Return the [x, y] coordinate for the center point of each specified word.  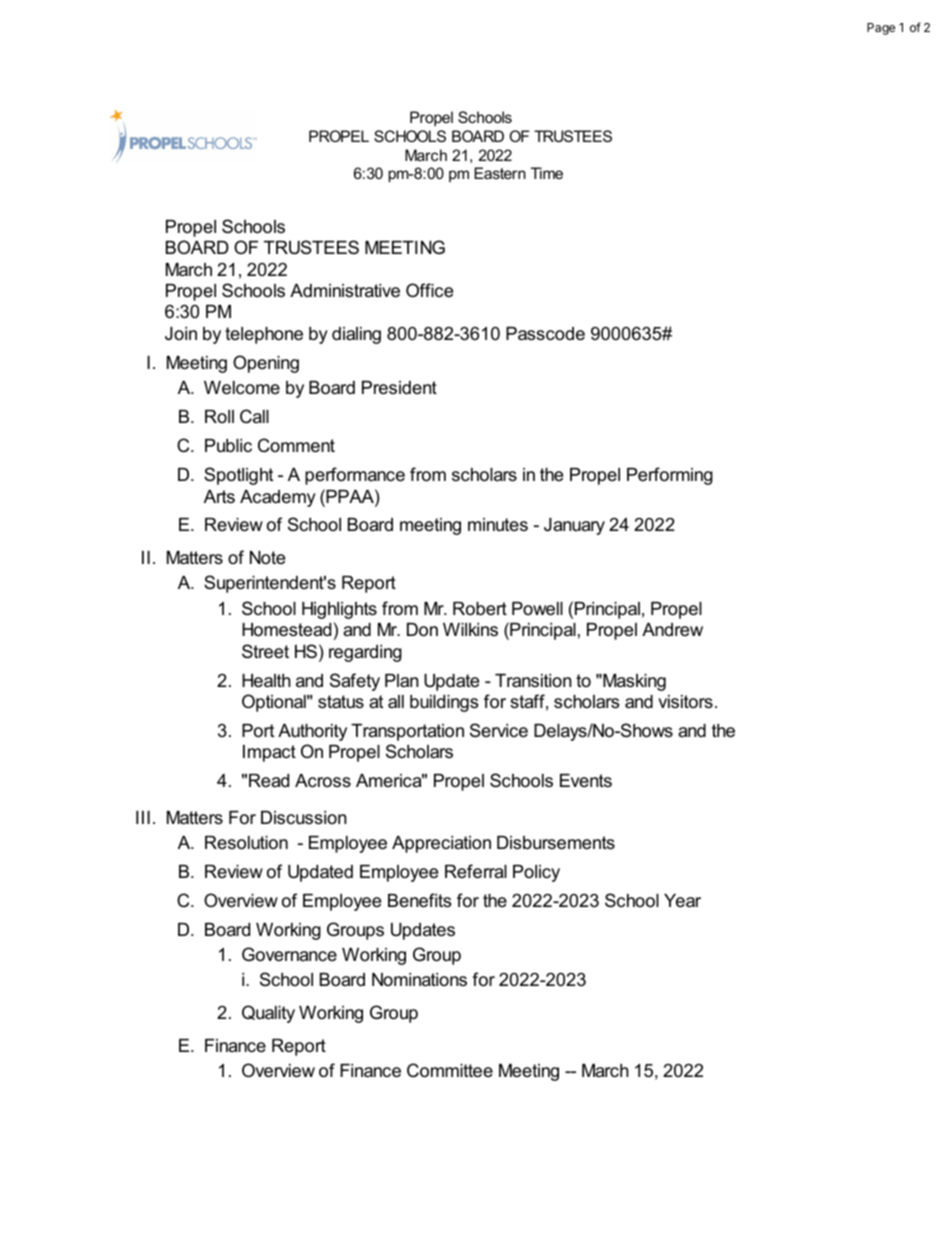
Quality [268, 1014]
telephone [264, 335]
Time [547, 173]
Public [228, 446]
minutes [498, 525]
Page [881, 29]
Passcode [545, 334]
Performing [670, 476]
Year [682, 901]
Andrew [672, 629]
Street [265, 651]
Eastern [500, 173]
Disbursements [556, 843]
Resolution [246, 843]
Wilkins [470, 629]
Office [429, 290]
